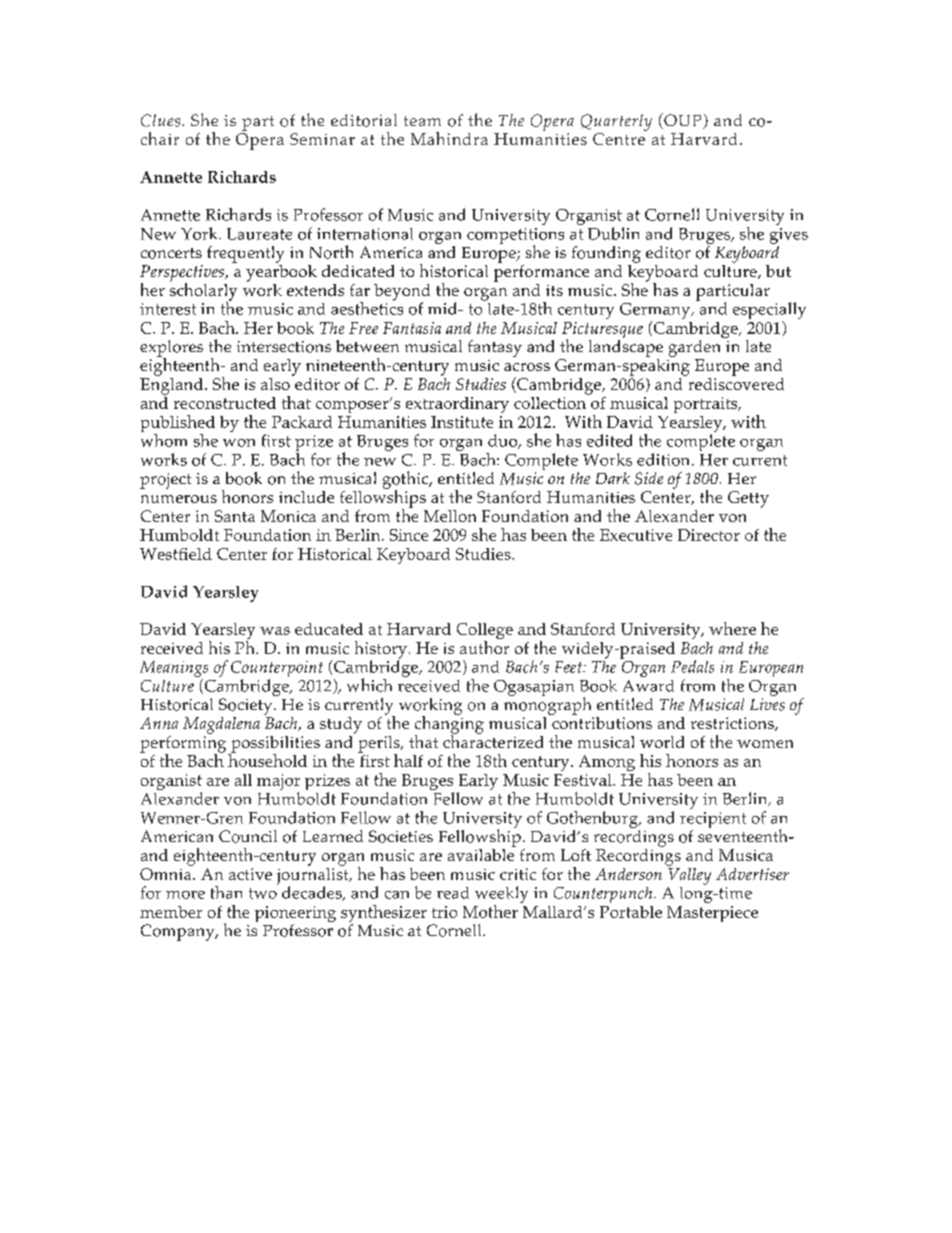  What do you see at coordinates (226, 892) in the document?
I see `than` at bounding box center [226, 892].
